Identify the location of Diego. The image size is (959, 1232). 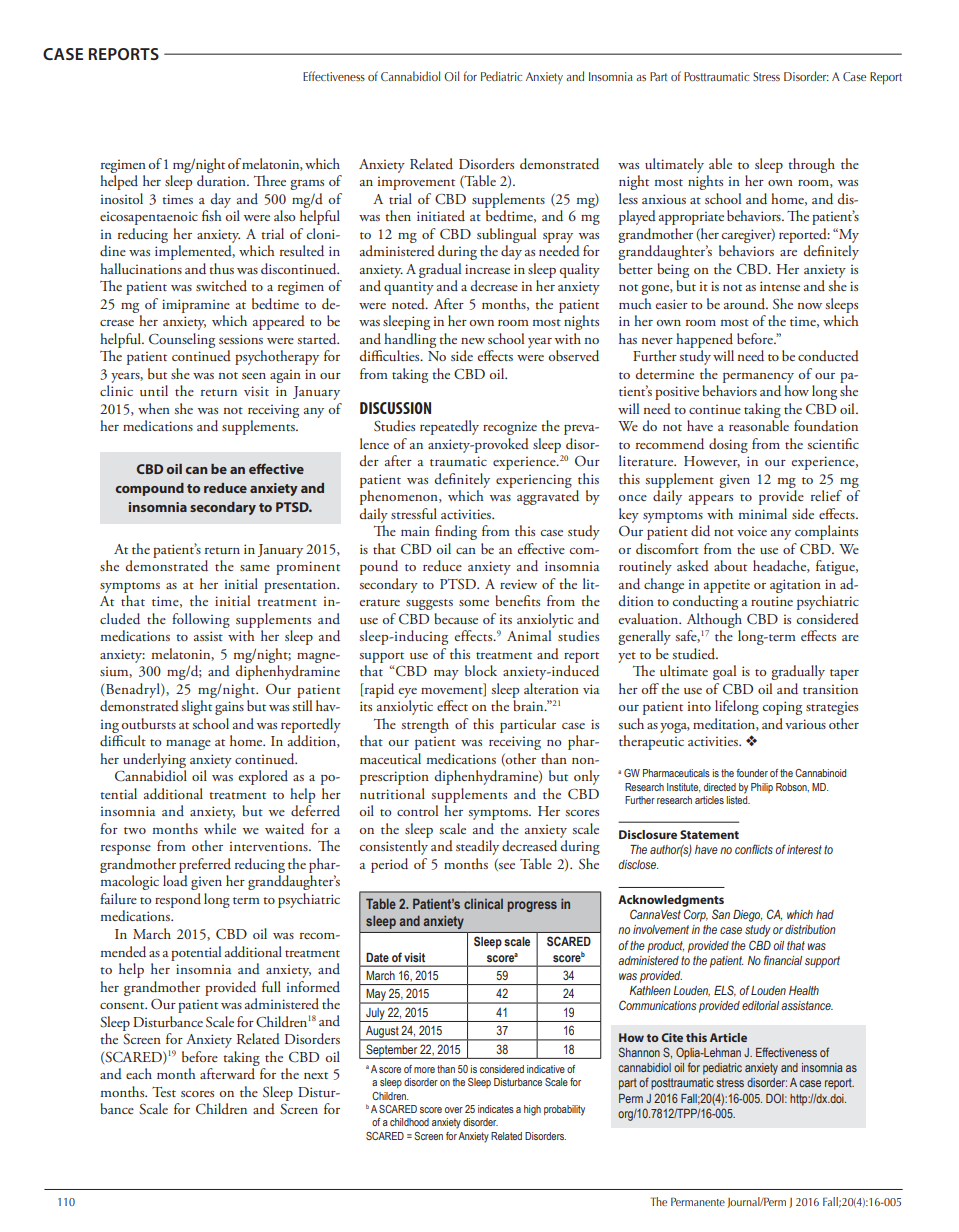
(747, 916).
